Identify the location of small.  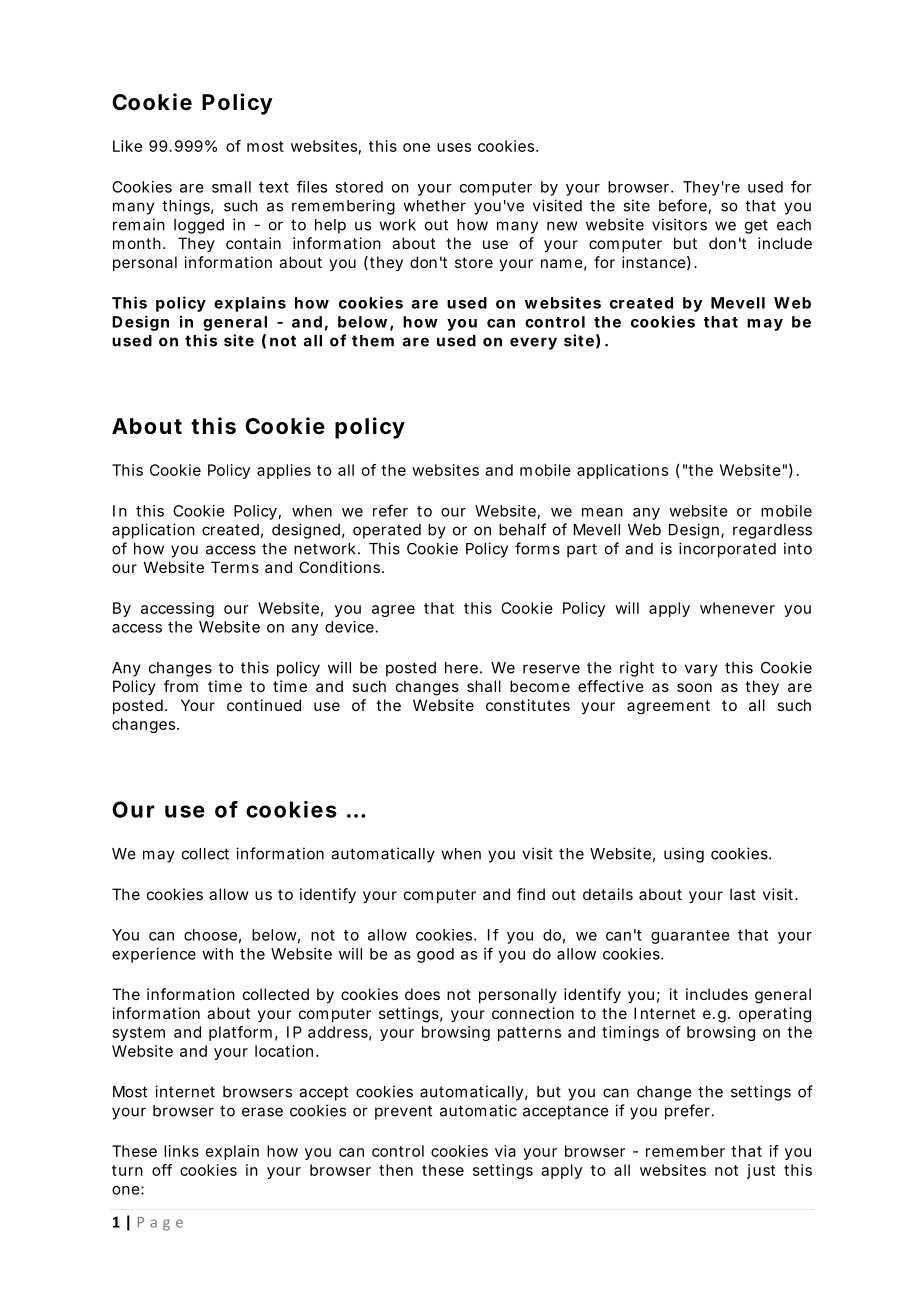
(231, 187).
